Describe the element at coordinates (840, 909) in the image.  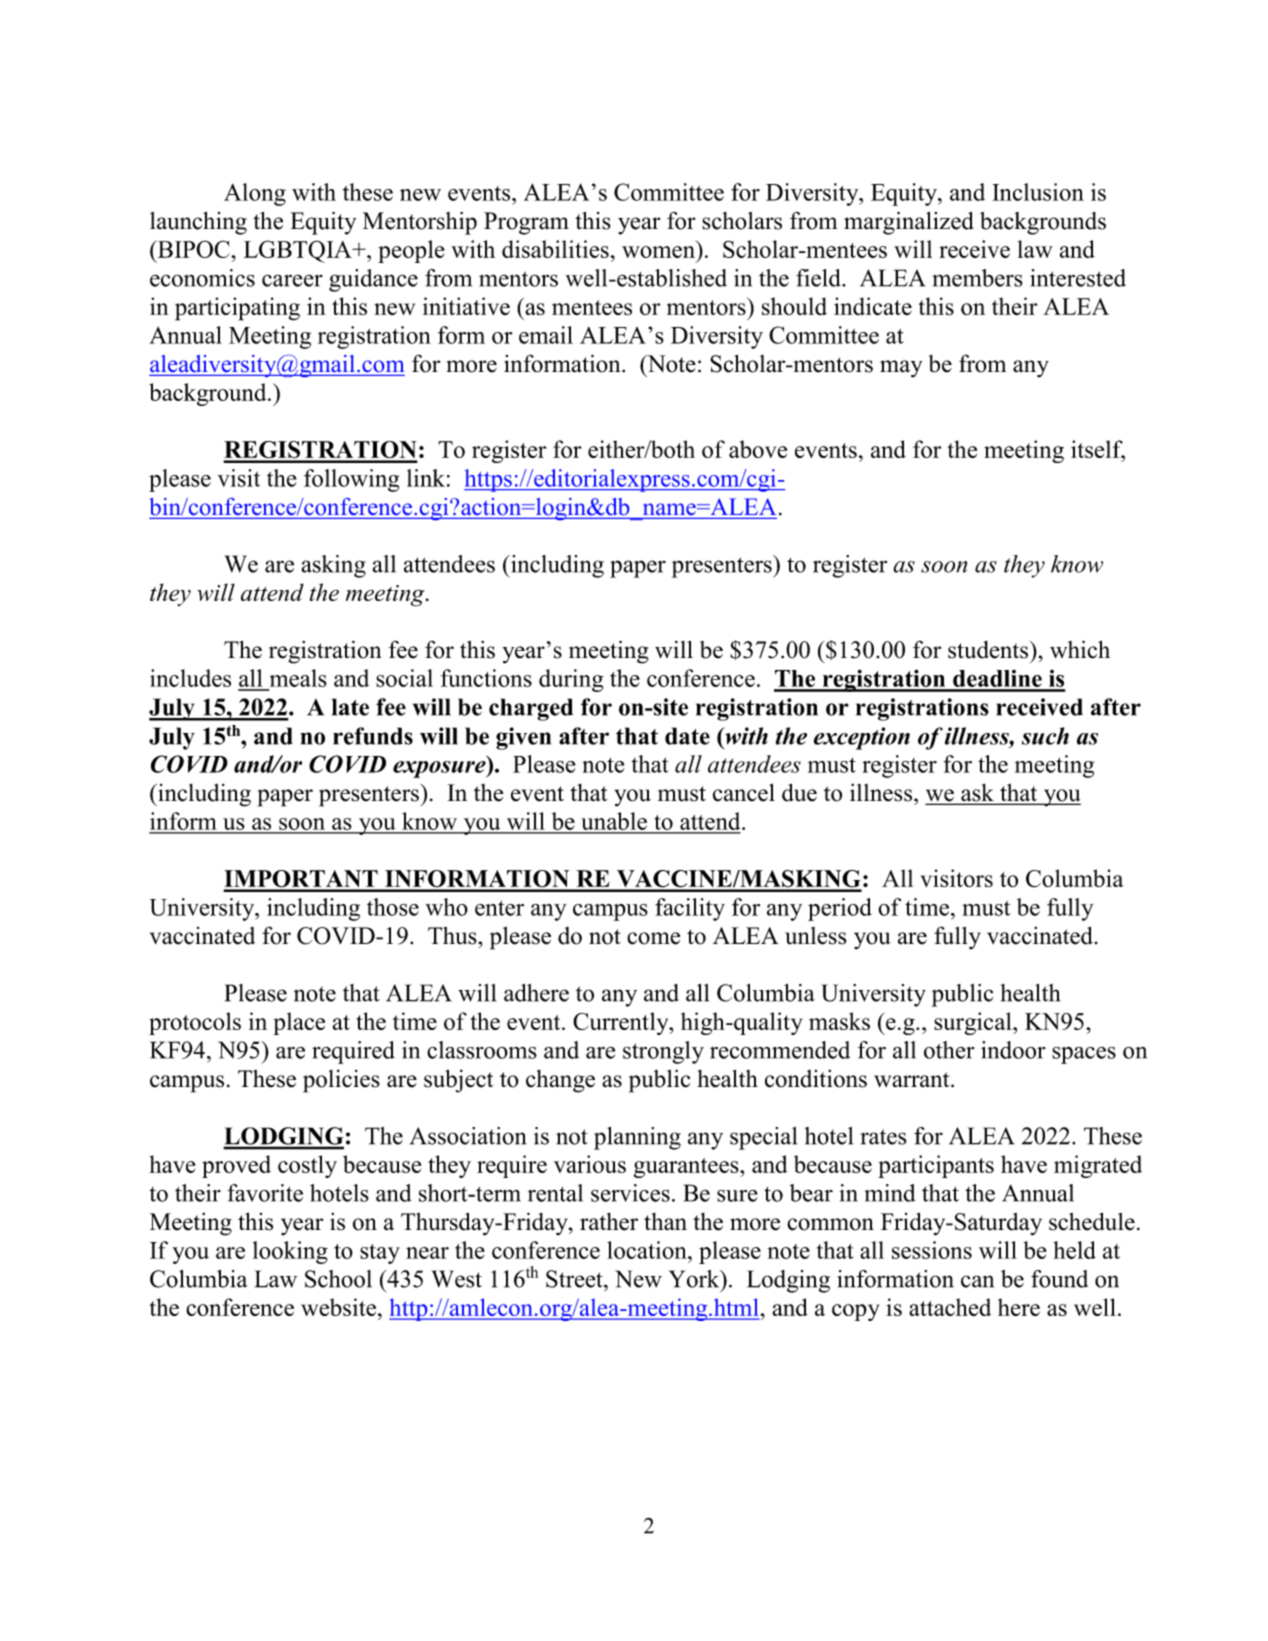
I see `period` at that location.
